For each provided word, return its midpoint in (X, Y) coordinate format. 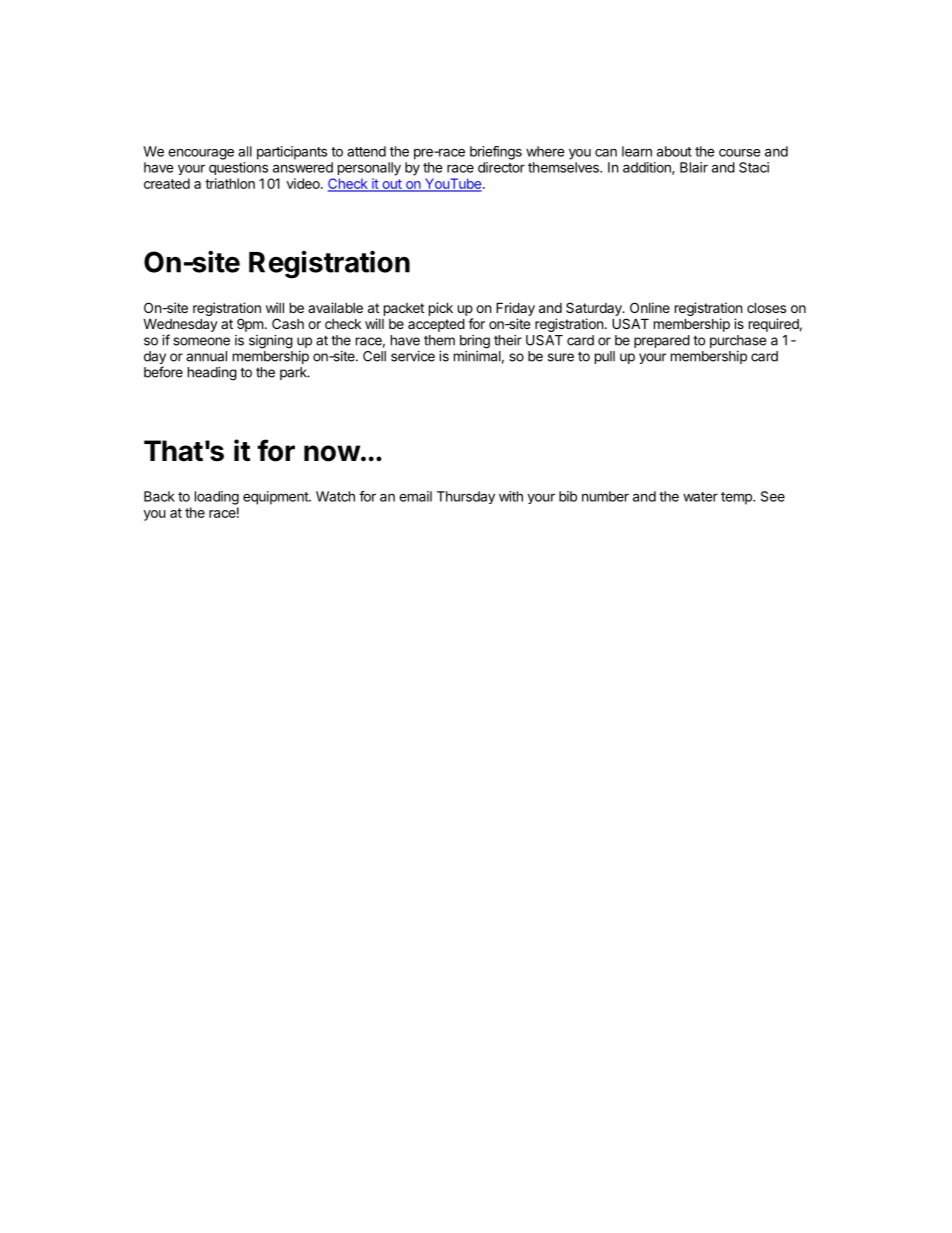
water (700, 497)
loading (217, 498)
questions (238, 168)
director (501, 167)
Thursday (466, 497)
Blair (694, 167)
